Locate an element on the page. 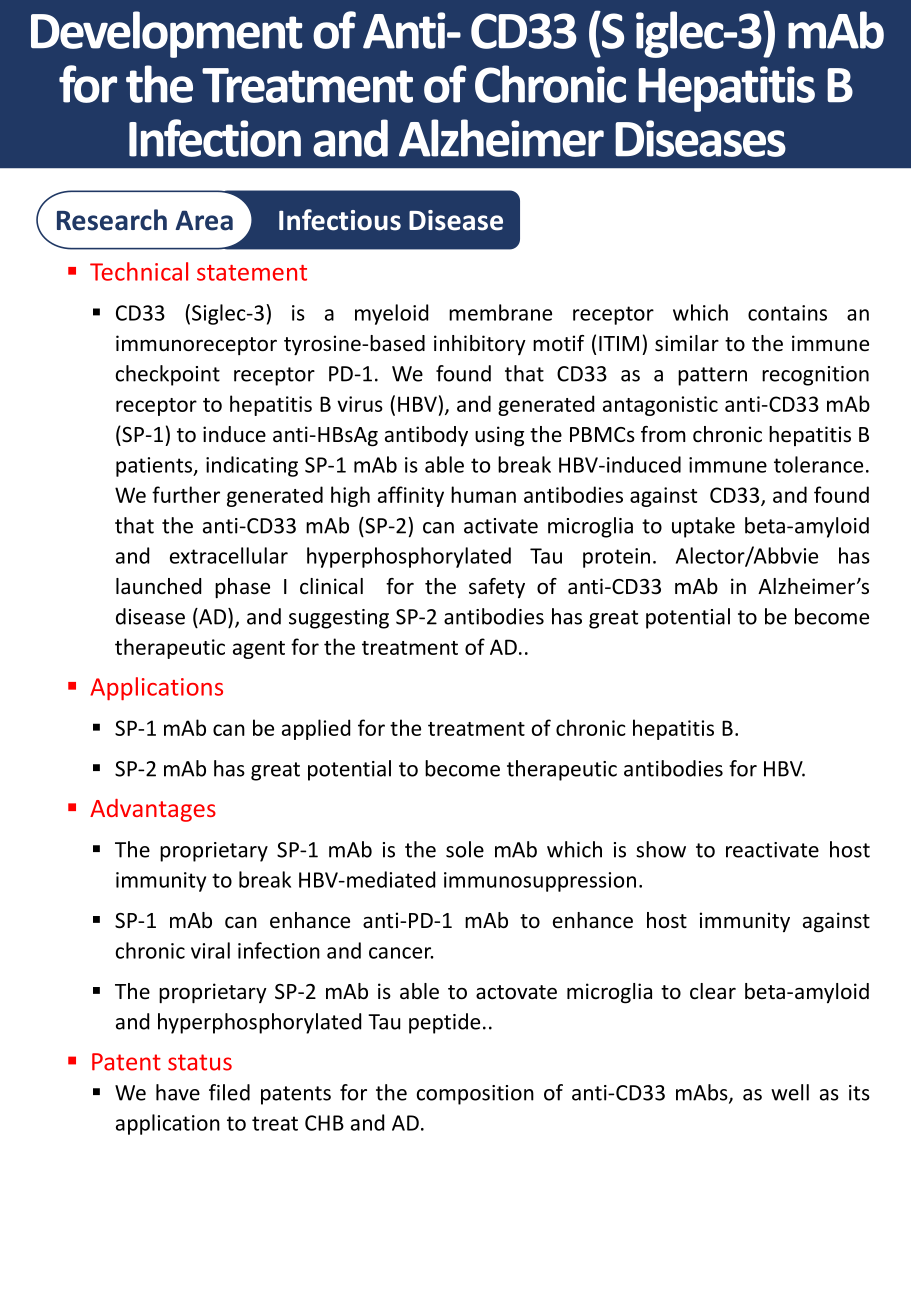  sole is located at coordinates (465, 849).
